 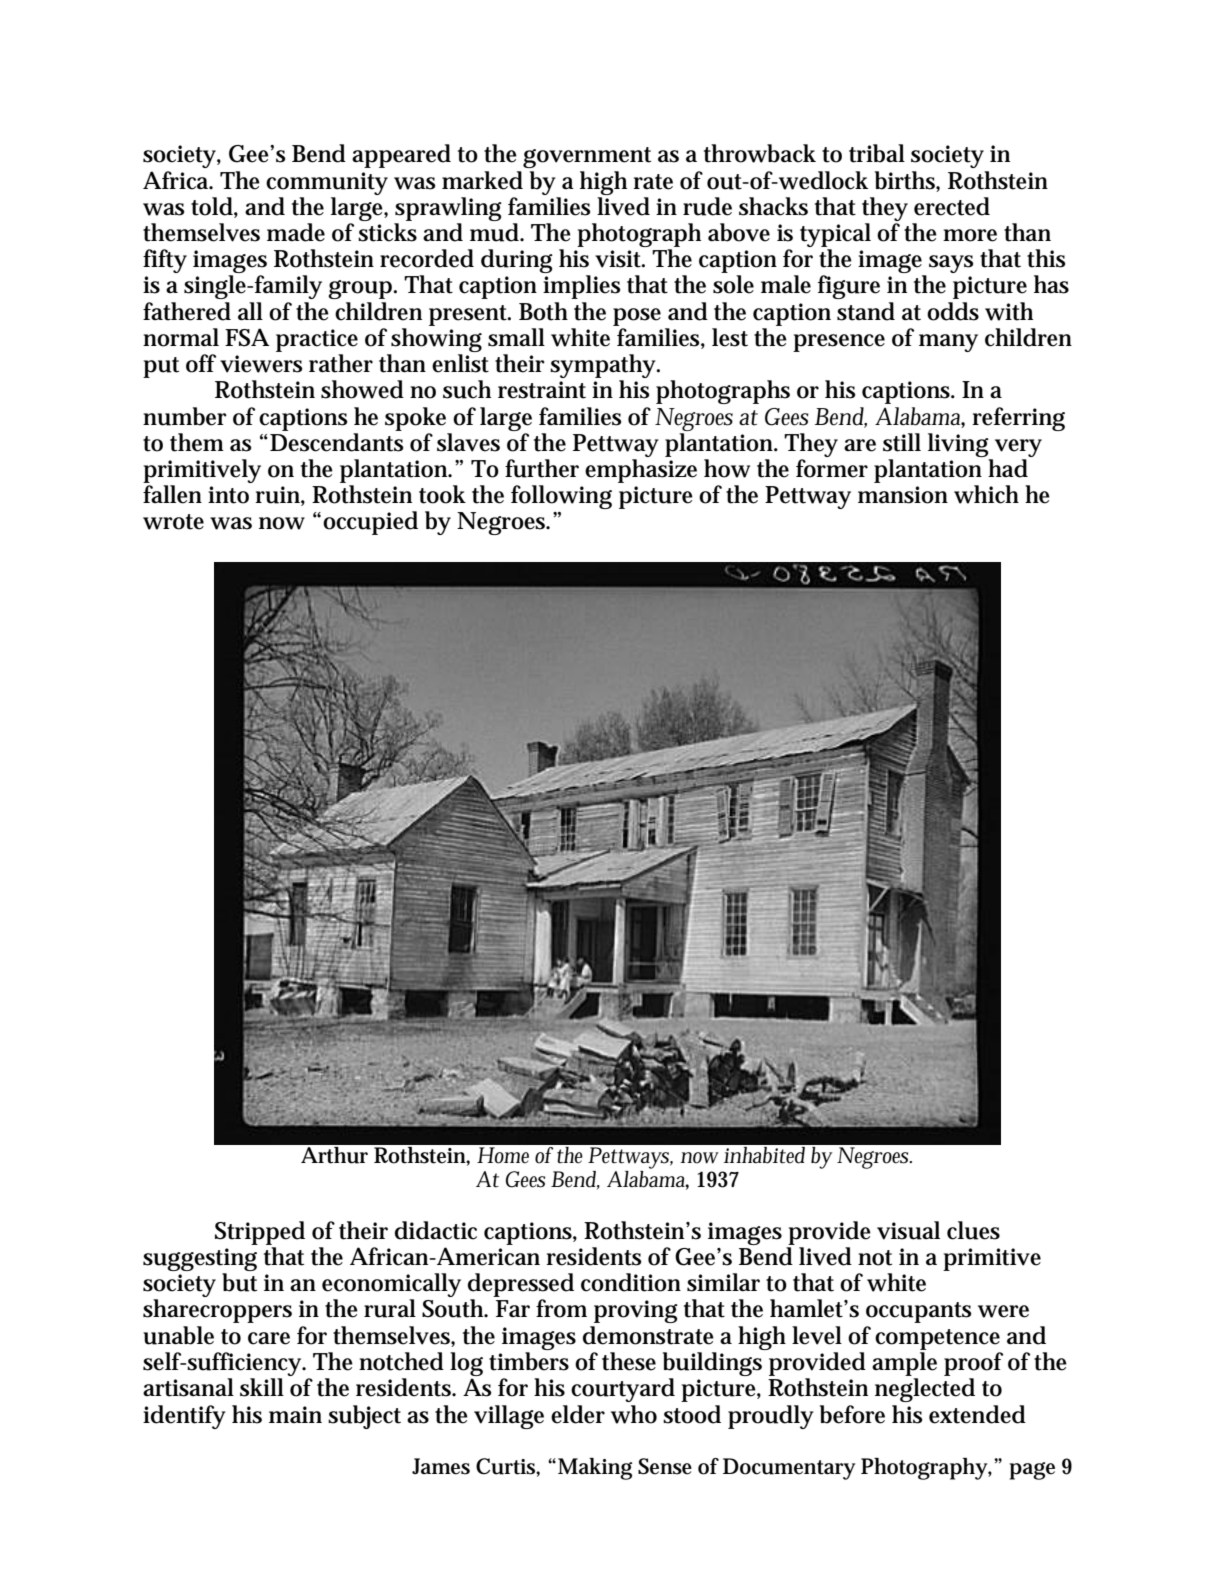 I want to click on government, so click(x=587, y=157).
